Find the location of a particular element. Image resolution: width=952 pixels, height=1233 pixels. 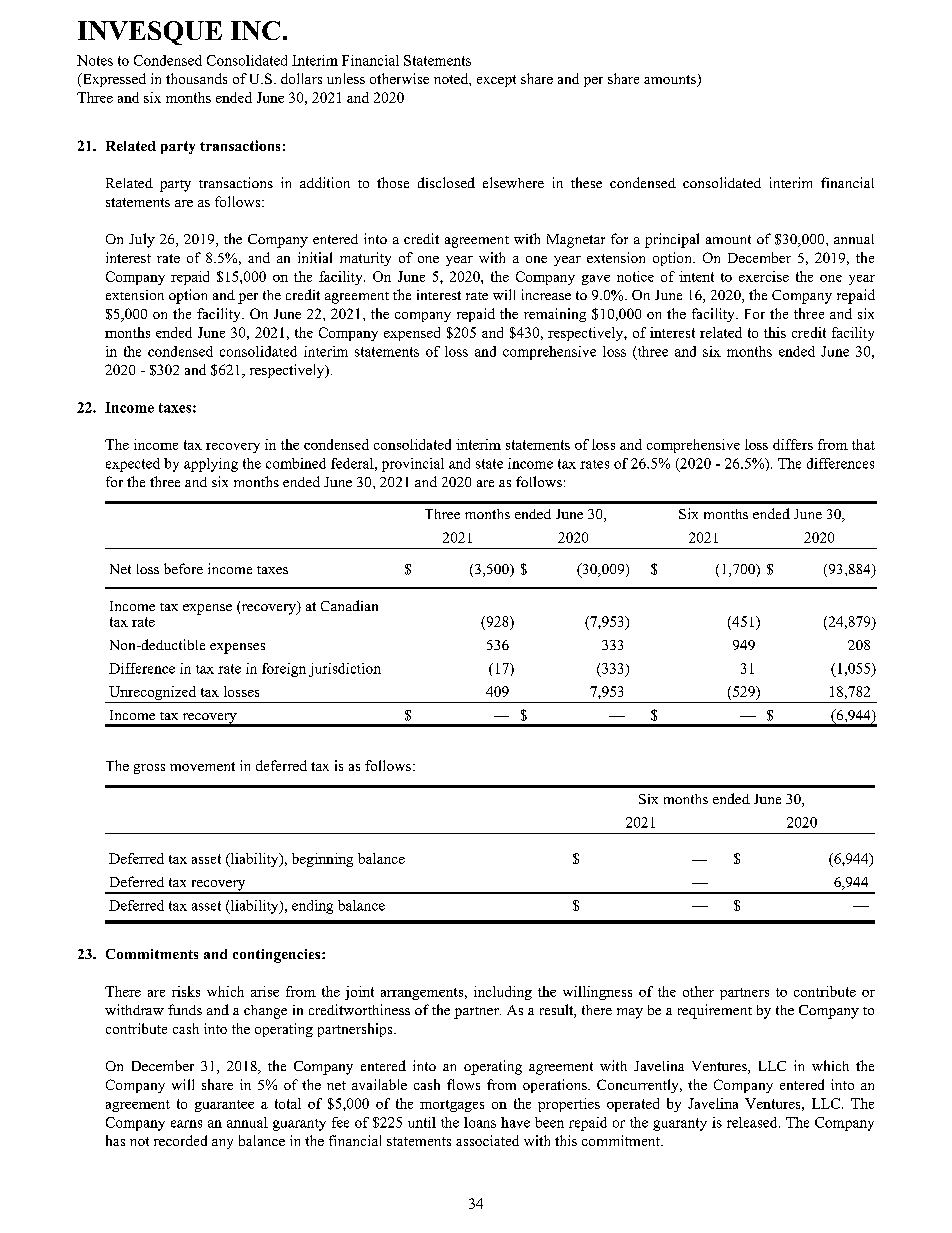

requirement is located at coordinates (715, 1011).
